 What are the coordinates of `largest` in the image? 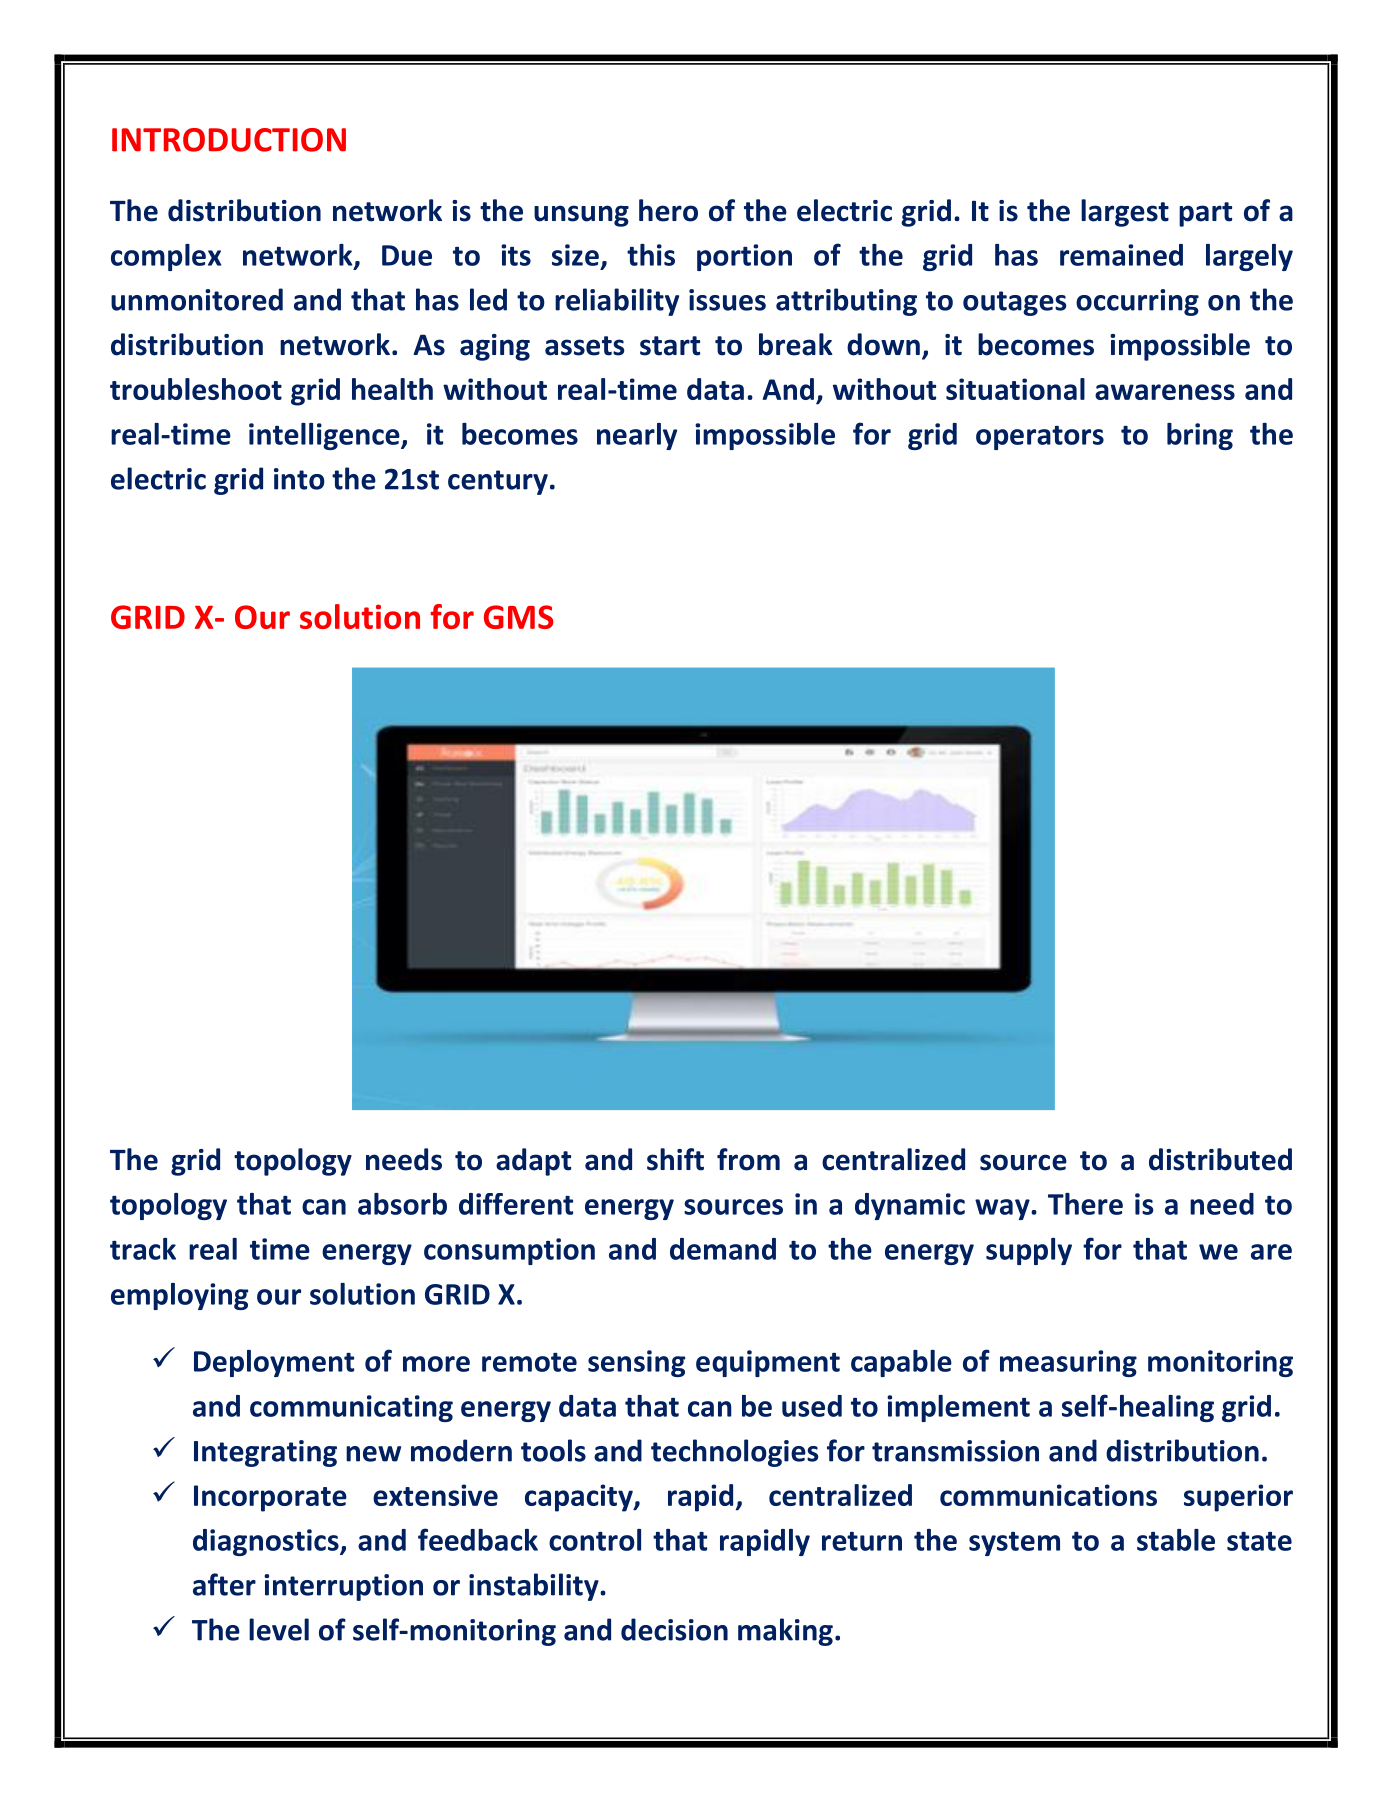 It's located at (1125, 213).
